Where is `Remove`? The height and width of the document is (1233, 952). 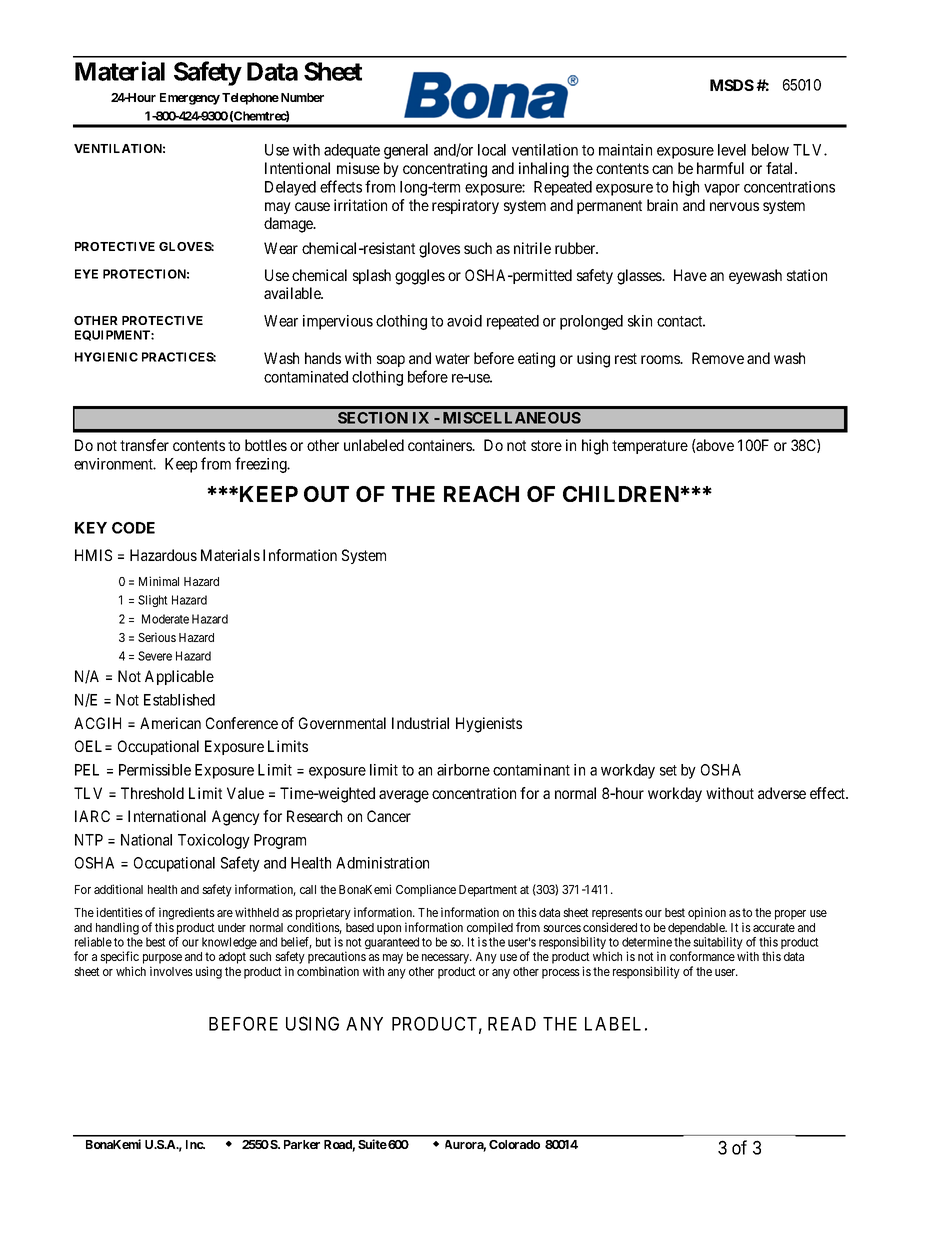
Remove is located at coordinates (718, 358).
